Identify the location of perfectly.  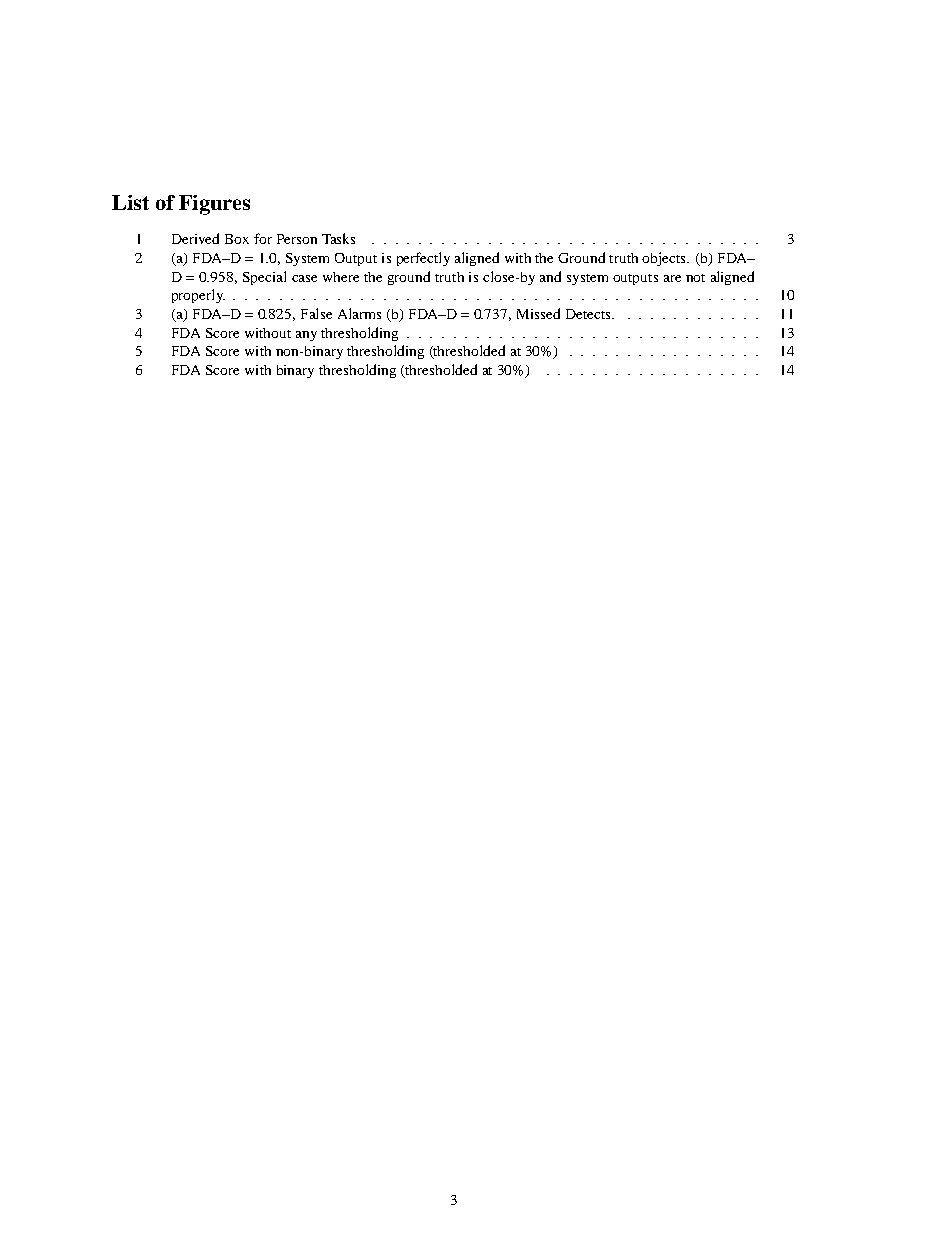
(423, 259).
